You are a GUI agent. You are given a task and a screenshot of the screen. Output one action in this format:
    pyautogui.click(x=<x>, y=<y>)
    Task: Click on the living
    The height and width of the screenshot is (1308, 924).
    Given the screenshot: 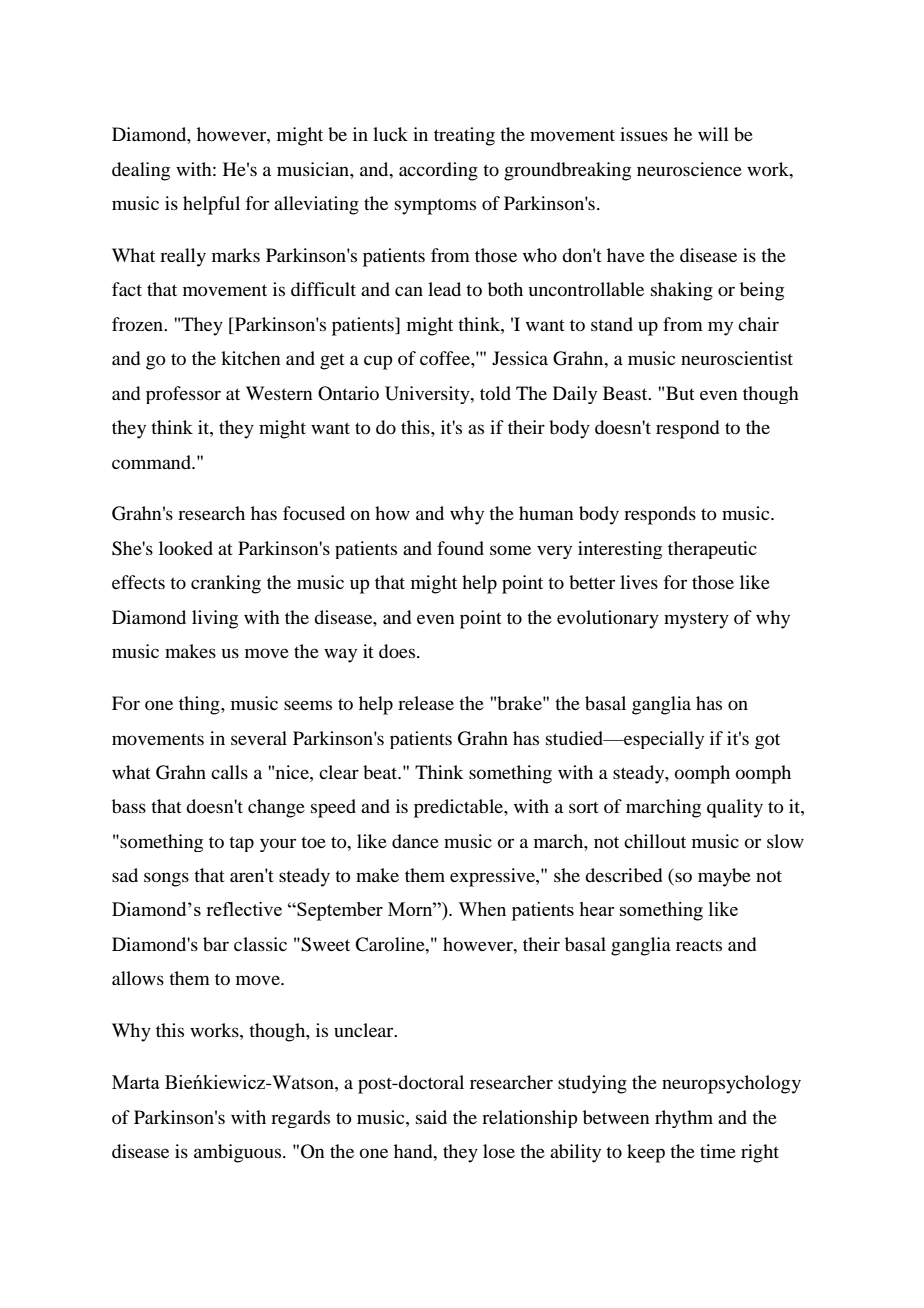 What is the action you would take?
    pyautogui.click(x=215, y=619)
